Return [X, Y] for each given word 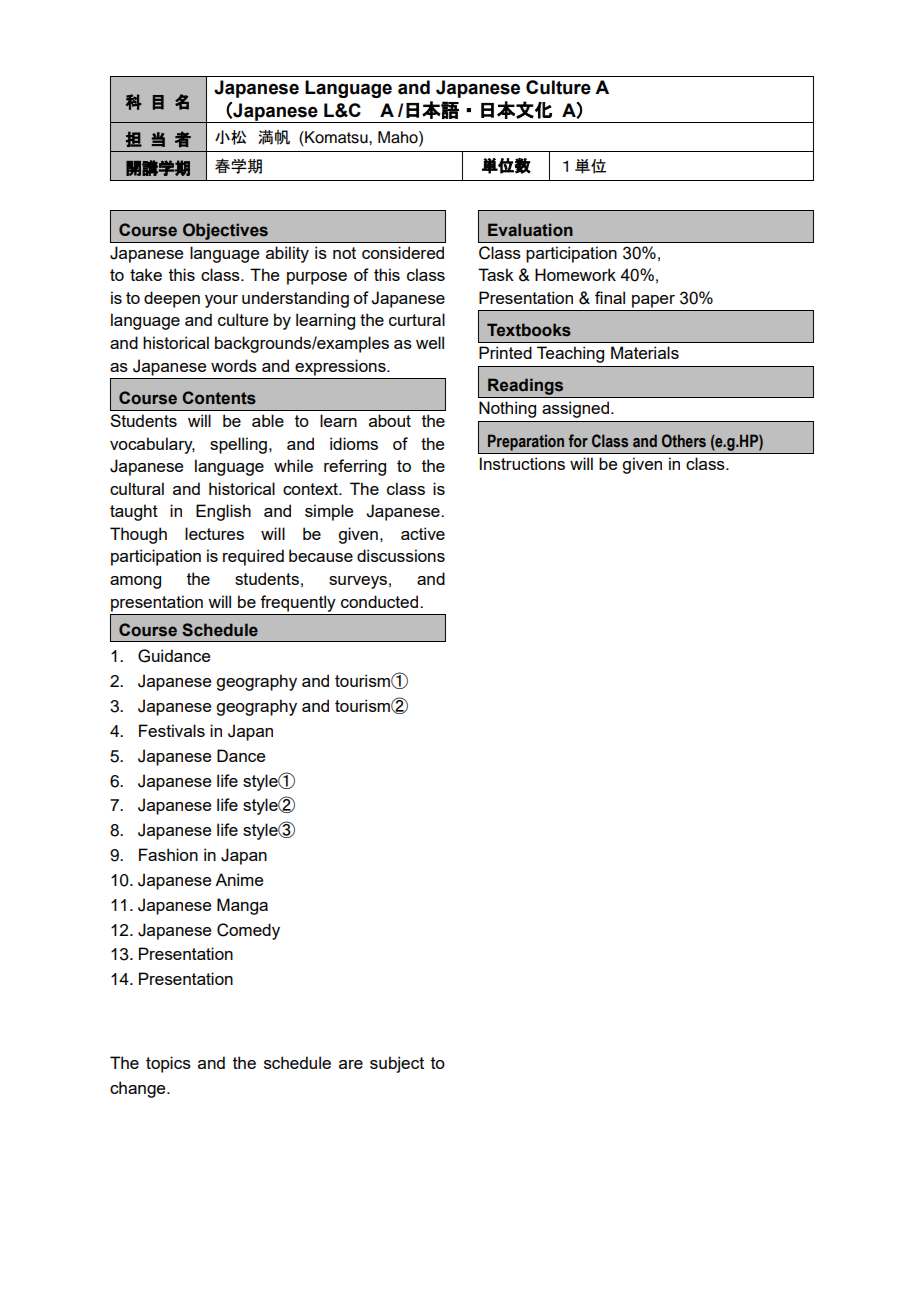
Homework [575, 274]
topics [168, 1064]
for [578, 441]
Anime [239, 879]
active [423, 533]
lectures [214, 533]
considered [403, 252]
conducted [381, 601]
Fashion [168, 854]
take [146, 274]
